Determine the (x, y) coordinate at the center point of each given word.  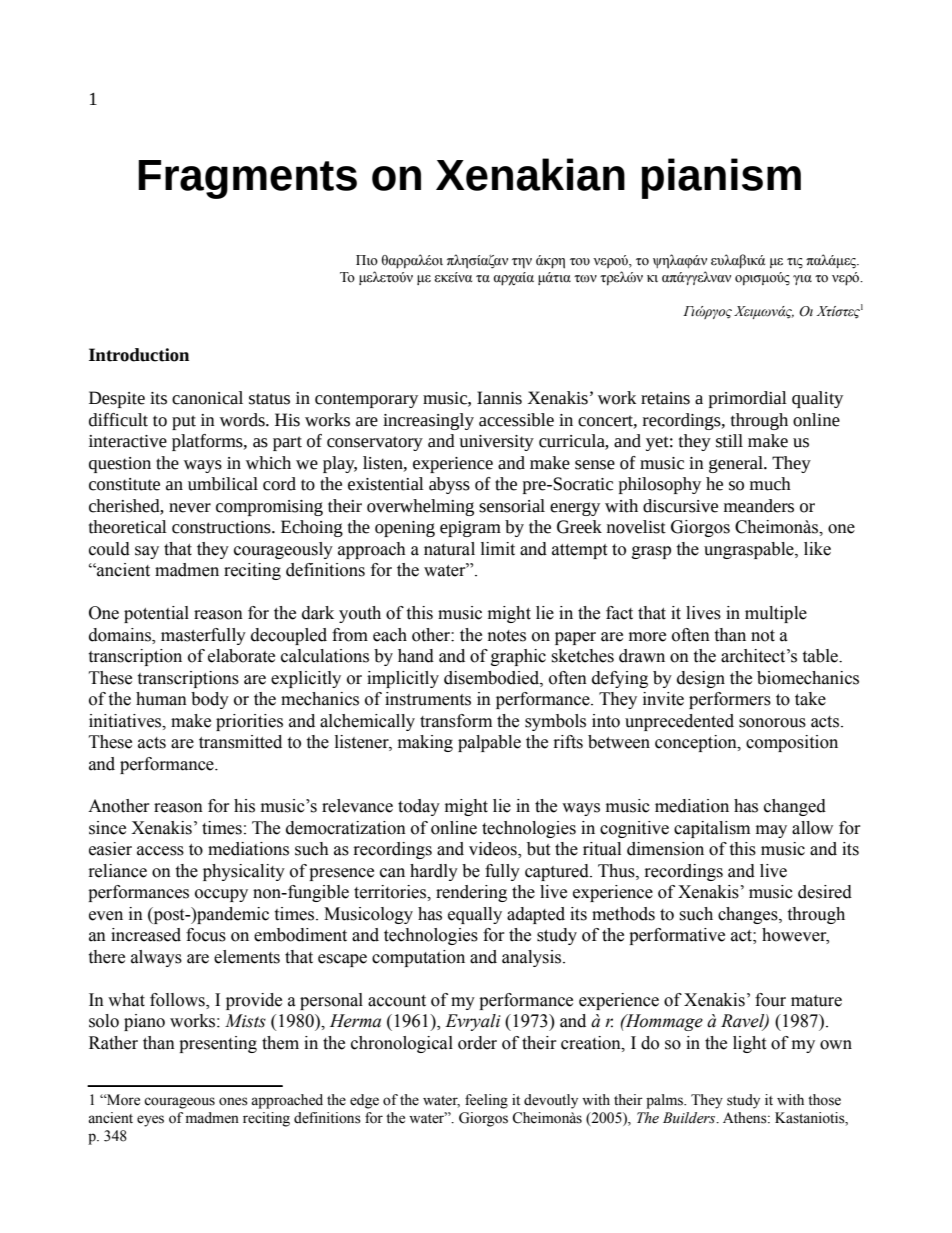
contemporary (366, 400)
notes (507, 636)
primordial (748, 399)
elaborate (241, 656)
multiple (776, 614)
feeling (486, 1101)
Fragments (247, 179)
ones (233, 1101)
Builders (690, 1118)
